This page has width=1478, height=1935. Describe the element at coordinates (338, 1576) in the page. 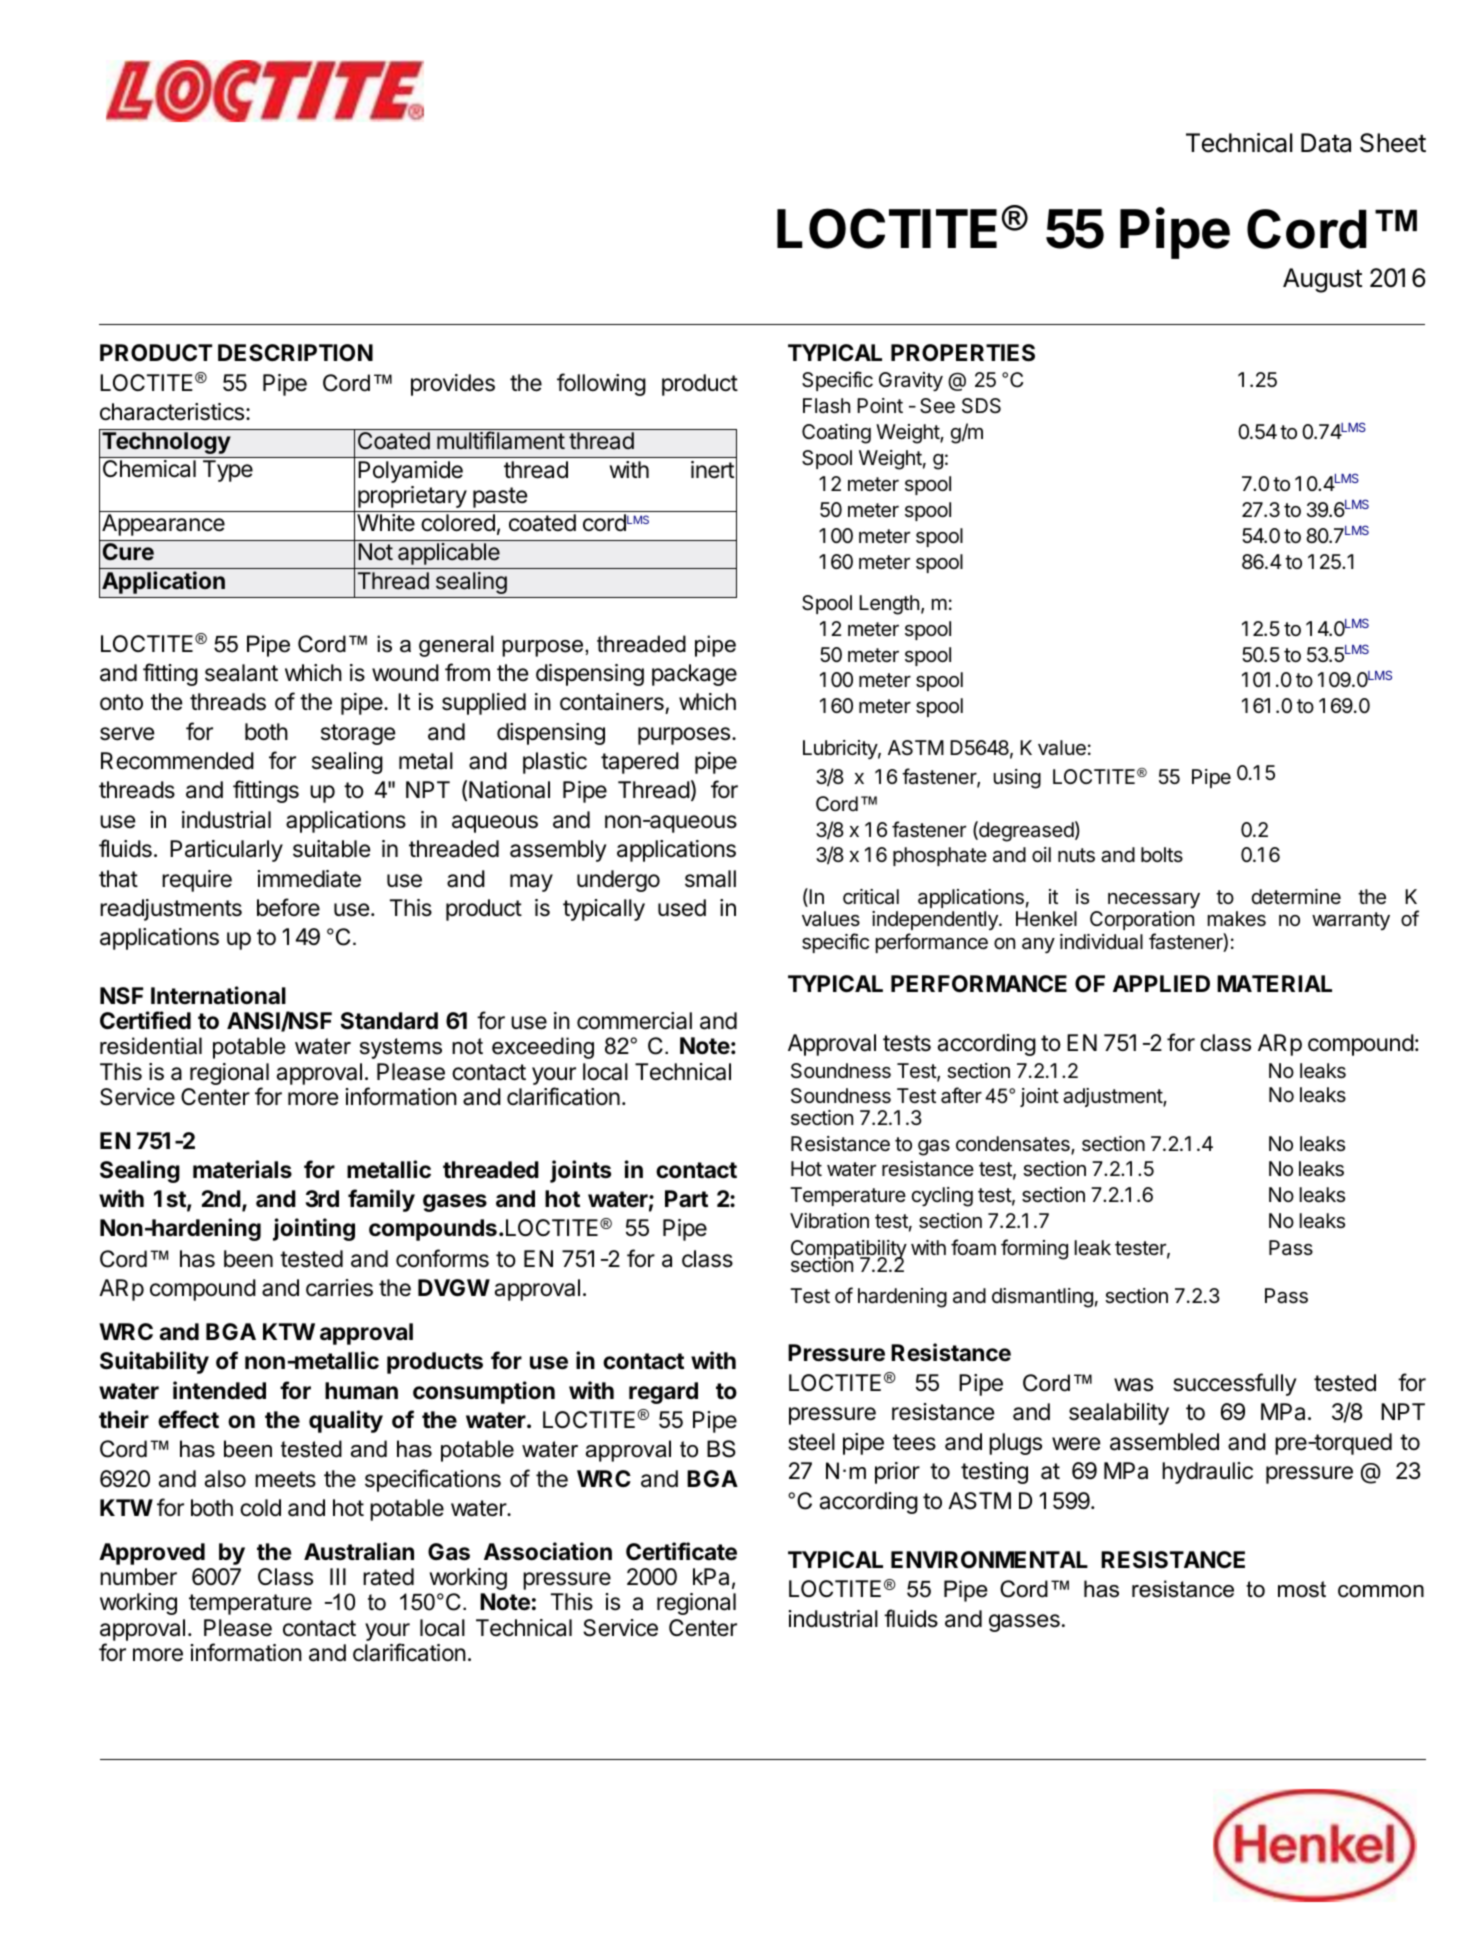

I see `III` at that location.
